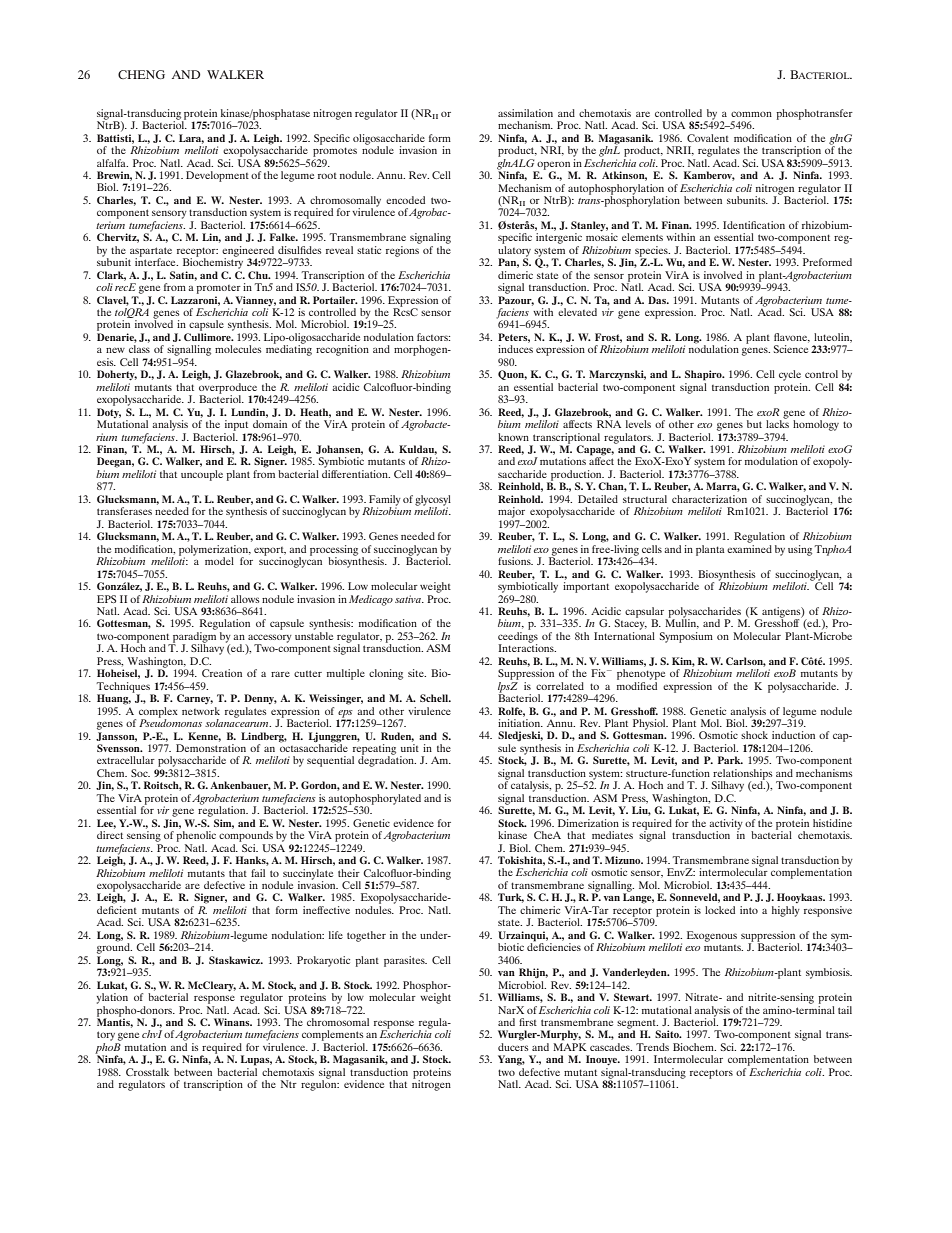  What do you see at coordinates (652, 1047) in the screenshot?
I see `Trends` at bounding box center [652, 1047].
